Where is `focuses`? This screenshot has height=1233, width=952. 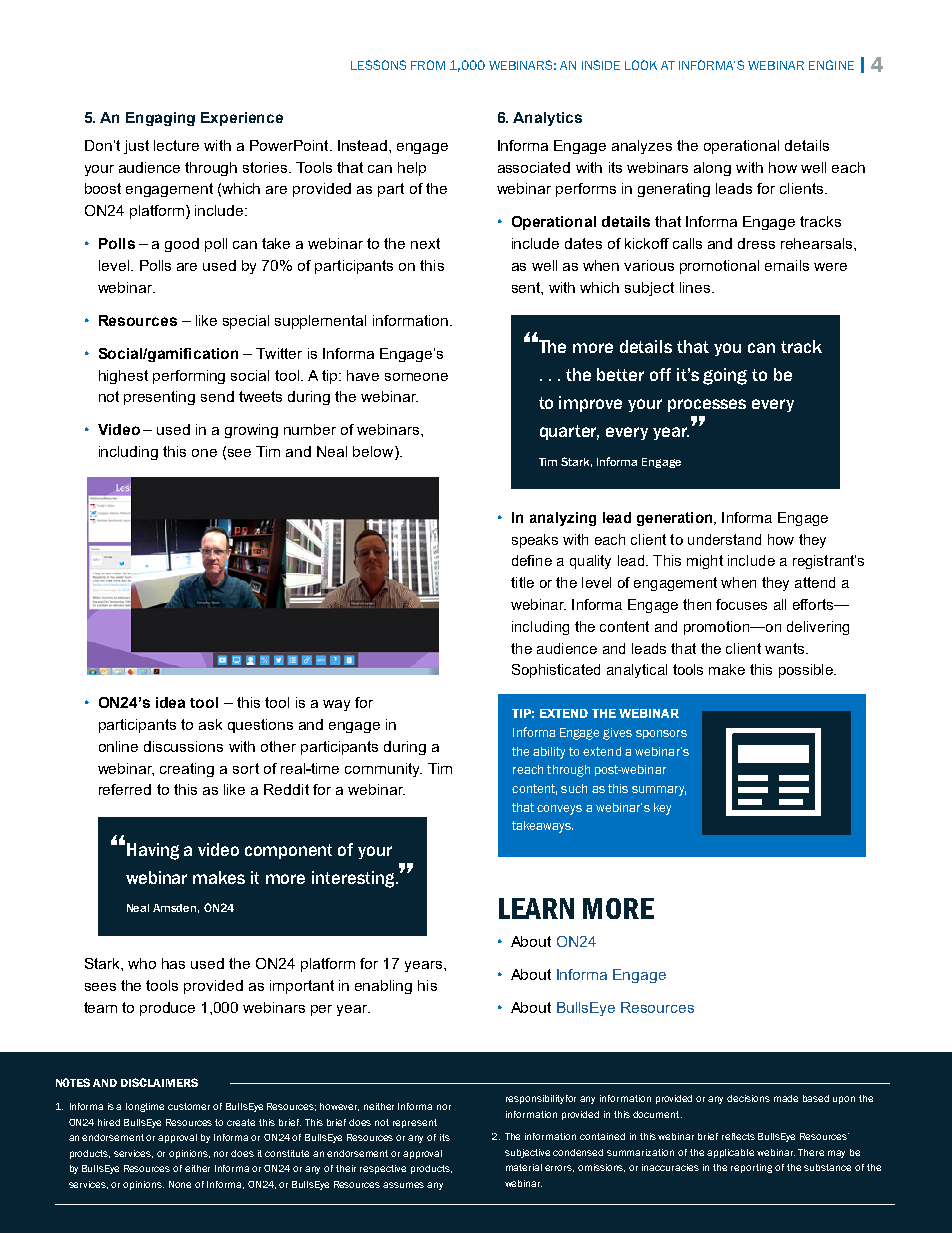
focuses is located at coordinates (741, 604).
